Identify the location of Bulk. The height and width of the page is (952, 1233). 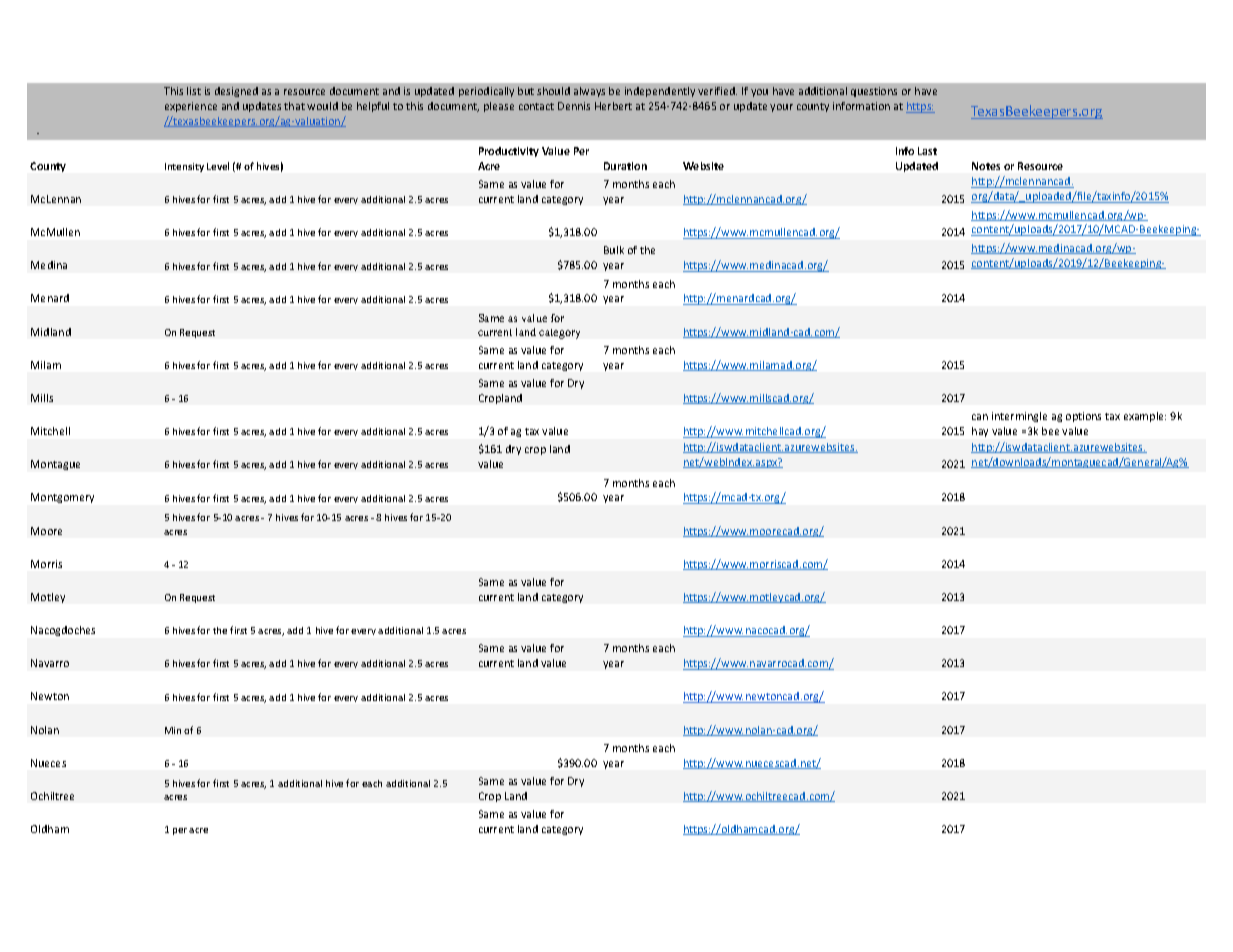
(614, 250).
